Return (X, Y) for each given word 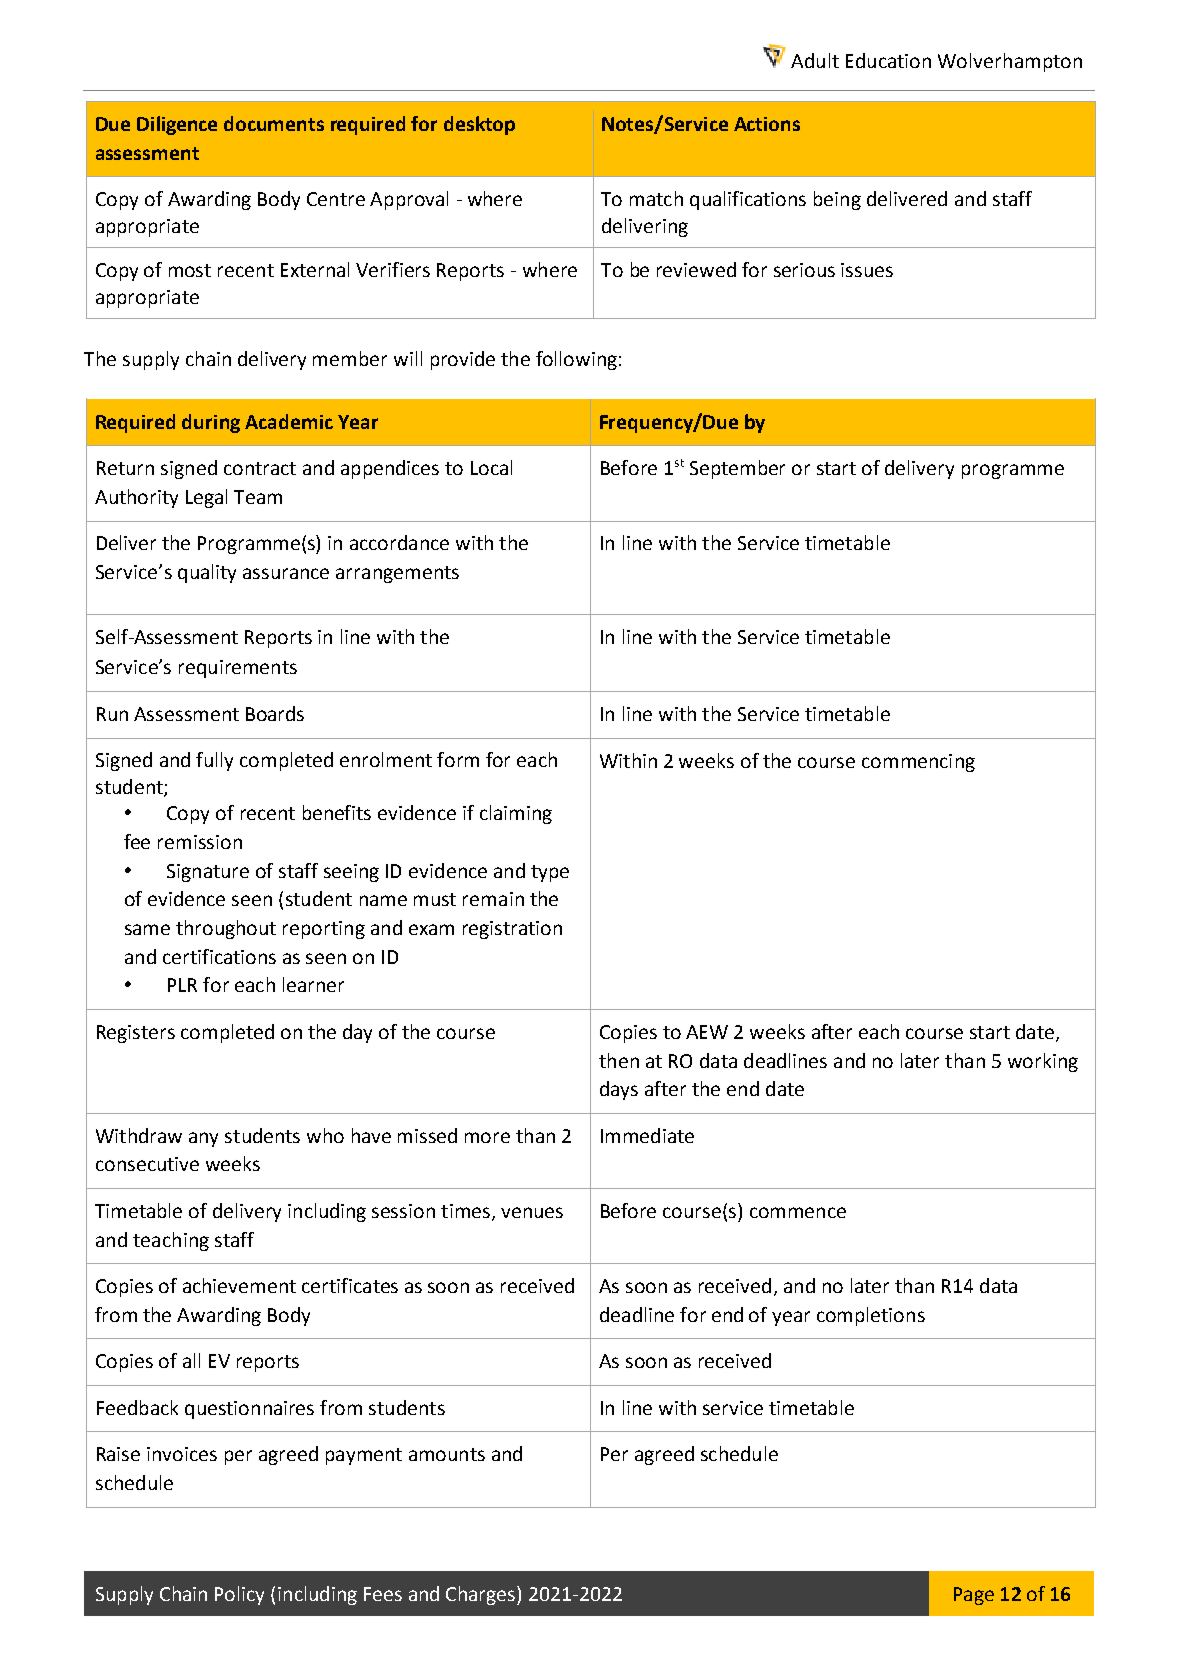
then (619, 1060)
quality (207, 573)
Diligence (177, 125)
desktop (479, 125)
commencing (918, 763)
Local (491, 467)
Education (888, 60)
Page (974, 1596)
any (203, 1139)
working (1043, 1062)
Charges (482, 1595)
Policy (239, 1595)
